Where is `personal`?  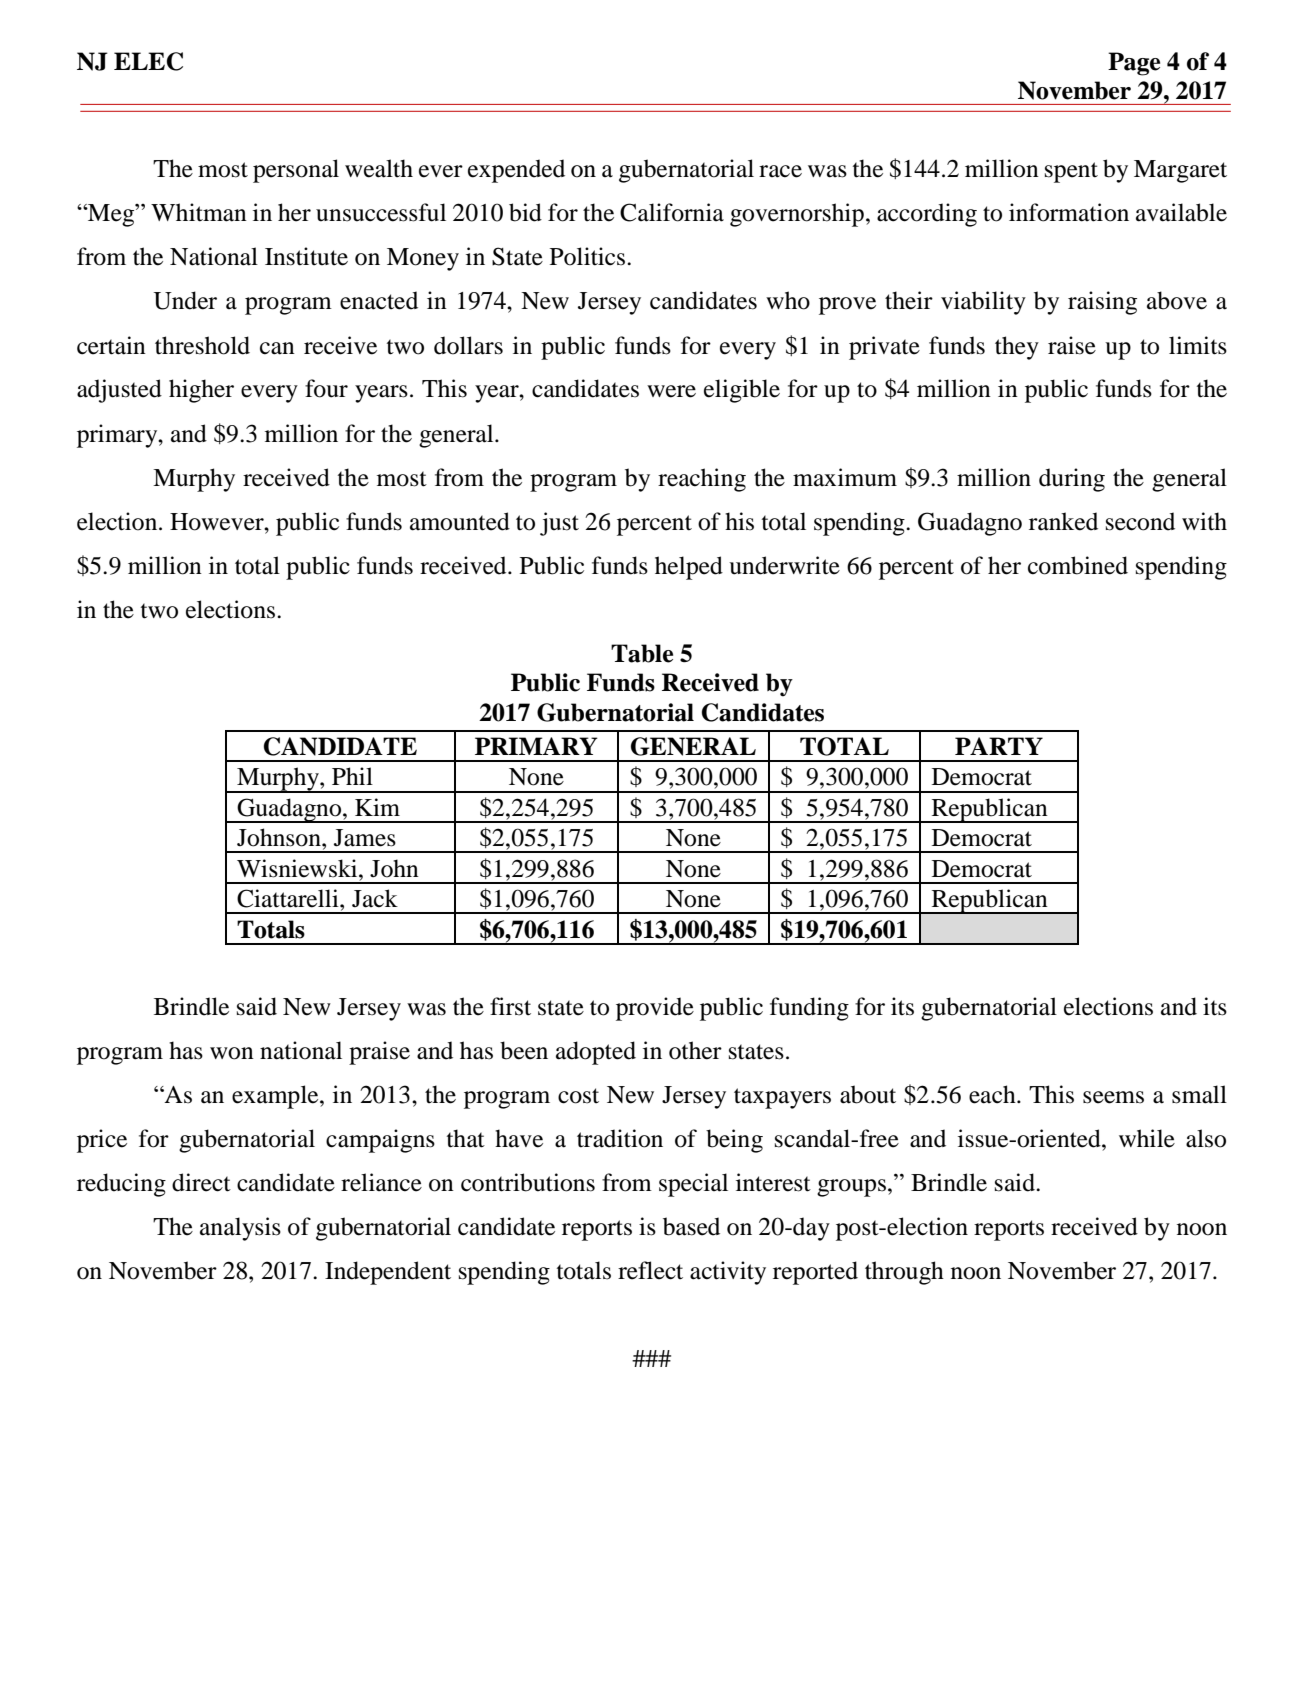
personal is located at coordinates (296, 171).
